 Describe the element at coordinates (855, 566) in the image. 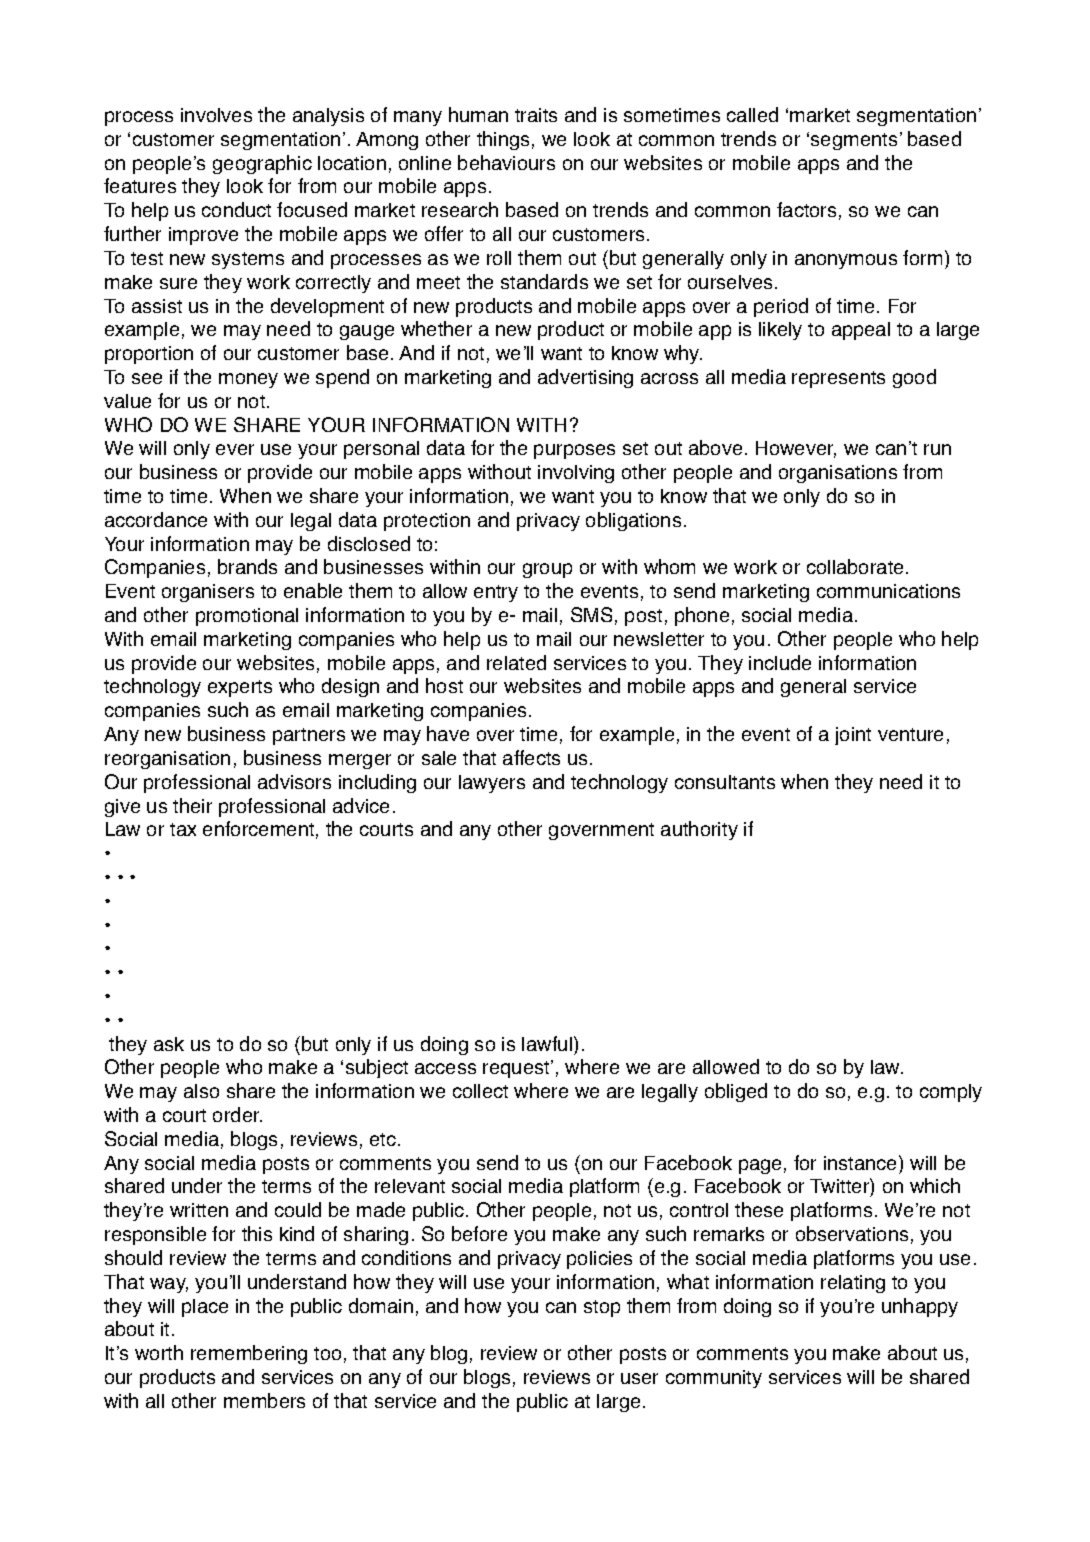

I see `collaborate` at that location.
